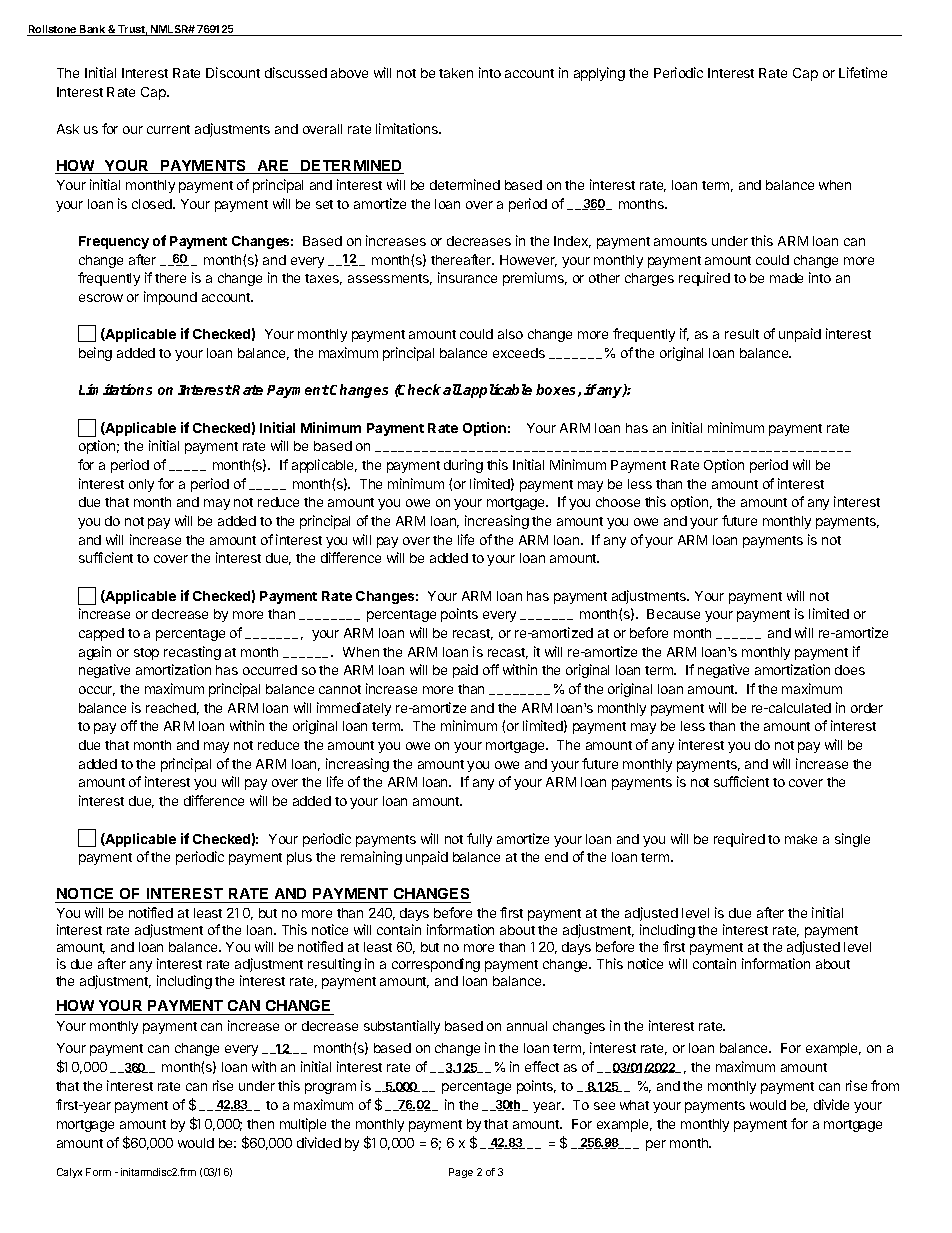 Image resolution: width=952 pixels, height=1233 pixels. I want to click on cannot, so click(340, 689).
